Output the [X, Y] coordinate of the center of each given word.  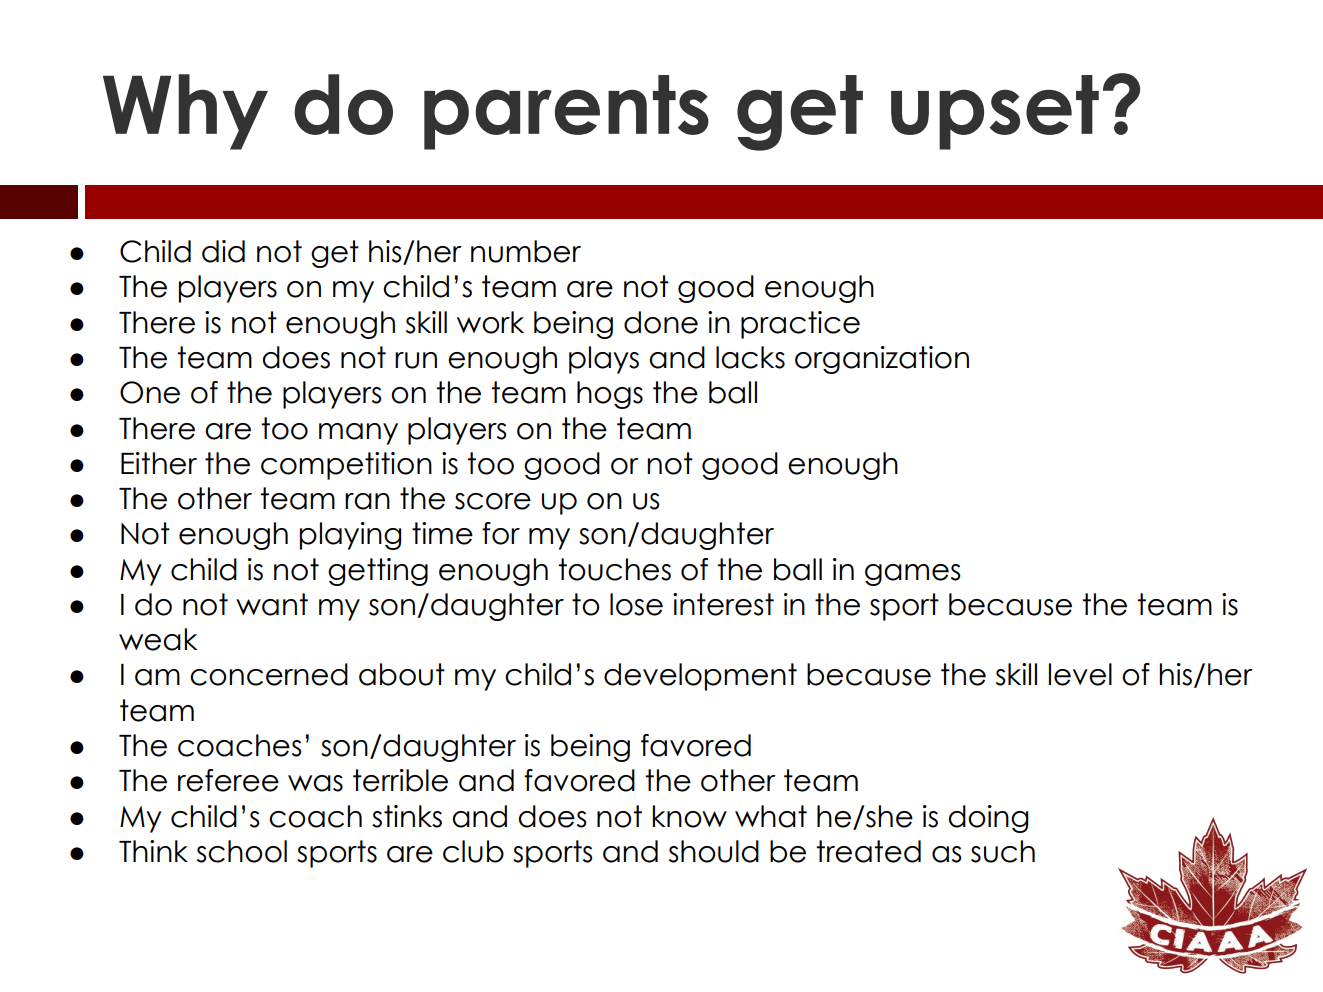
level [1080, 674]
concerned [269, 674]
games [913, 575]
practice [800, 325]
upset [995, 112]
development [700, 677]
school [242, 851]
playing [350, 536]
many [358, 434]
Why [185, 112]
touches [614, 569]
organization [882, 360]
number [526, 251]
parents [566, 112]
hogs [610, 395]
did [223, 251]
